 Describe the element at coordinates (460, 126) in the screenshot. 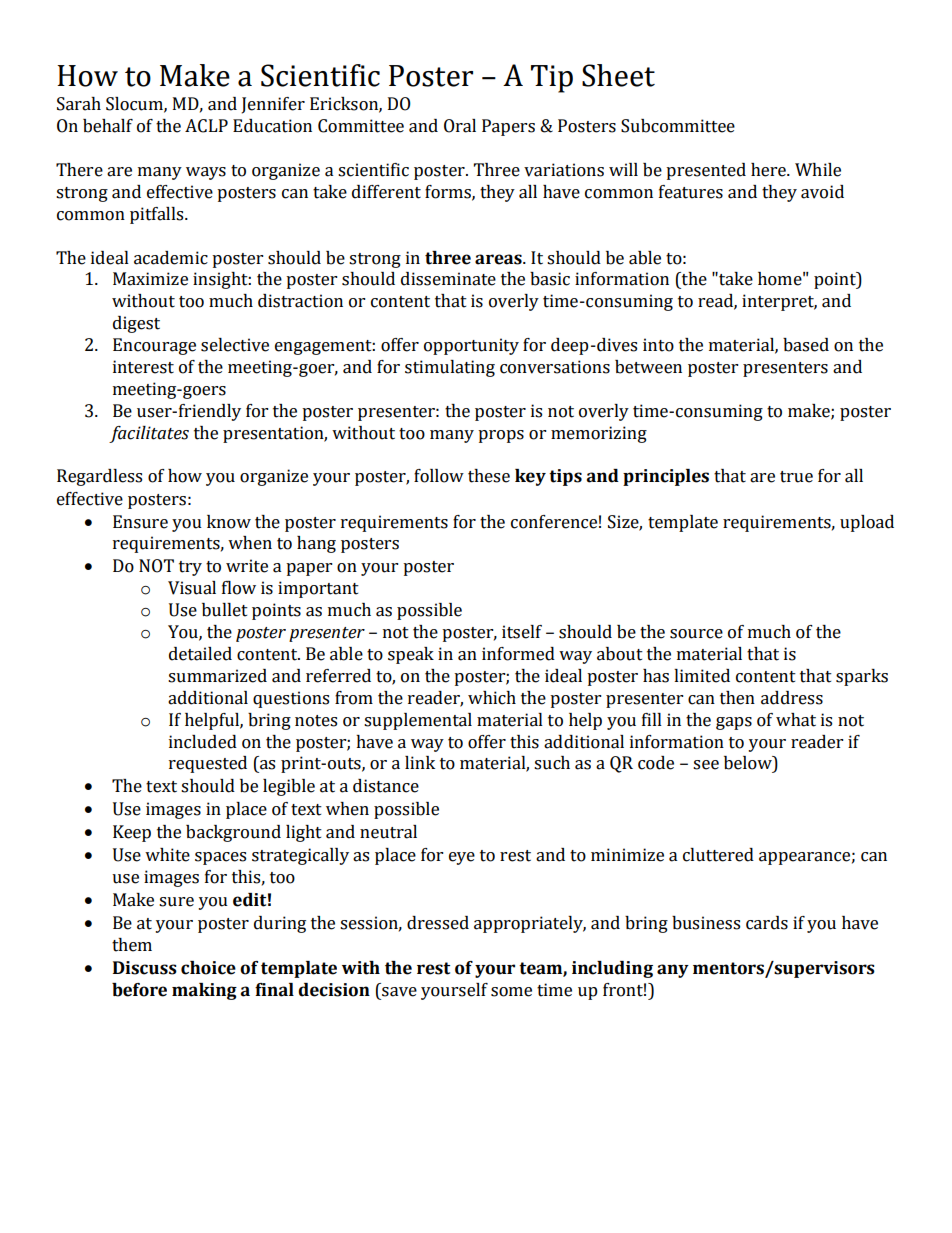

I see `Oral` at that location.
